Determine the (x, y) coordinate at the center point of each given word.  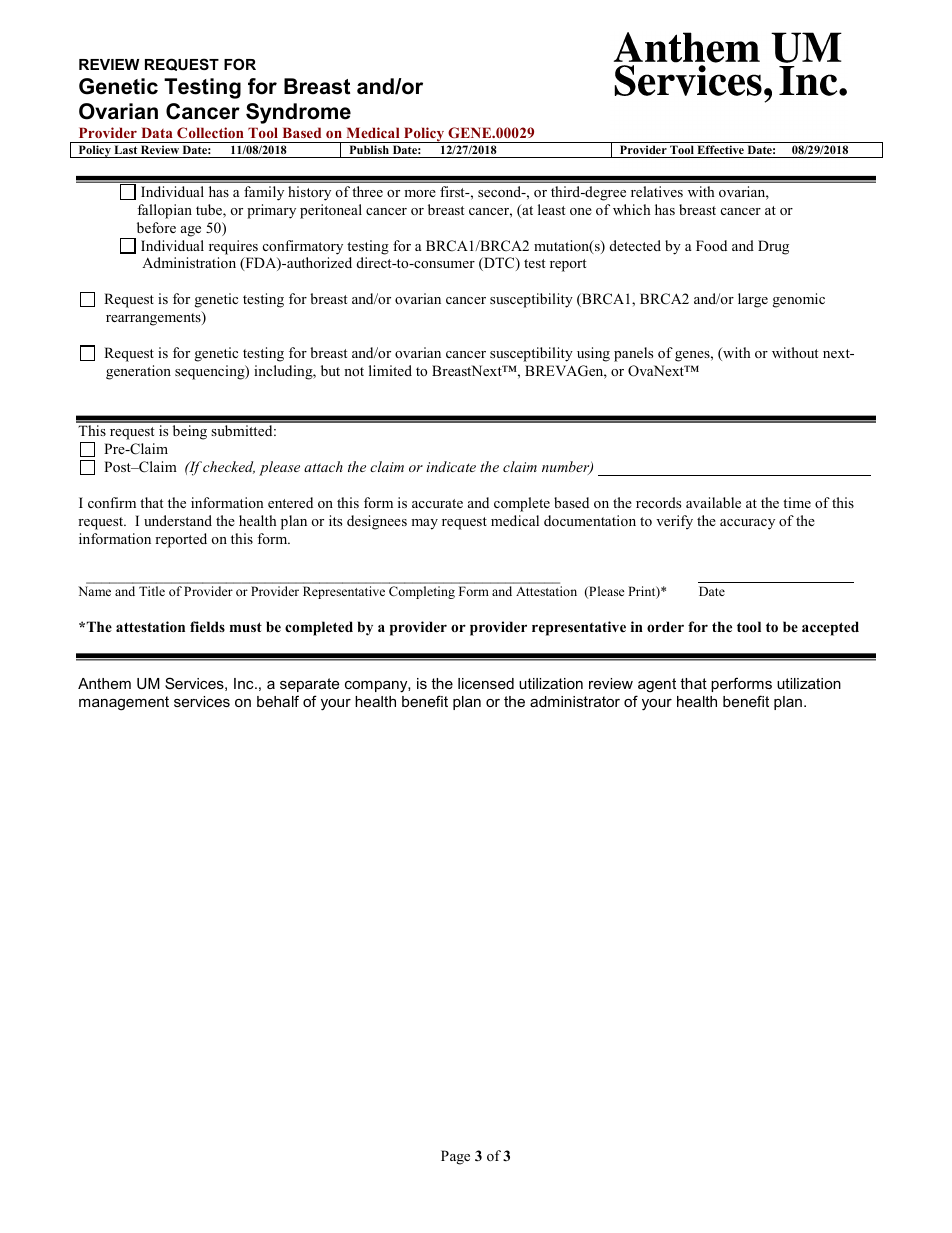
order (665, 626)
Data (157, 132)
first (453, 191)
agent (657, 685)
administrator (575, 701)
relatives (657, 191)
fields (207, 626)
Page (455, 1157)
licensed (486, 683)
